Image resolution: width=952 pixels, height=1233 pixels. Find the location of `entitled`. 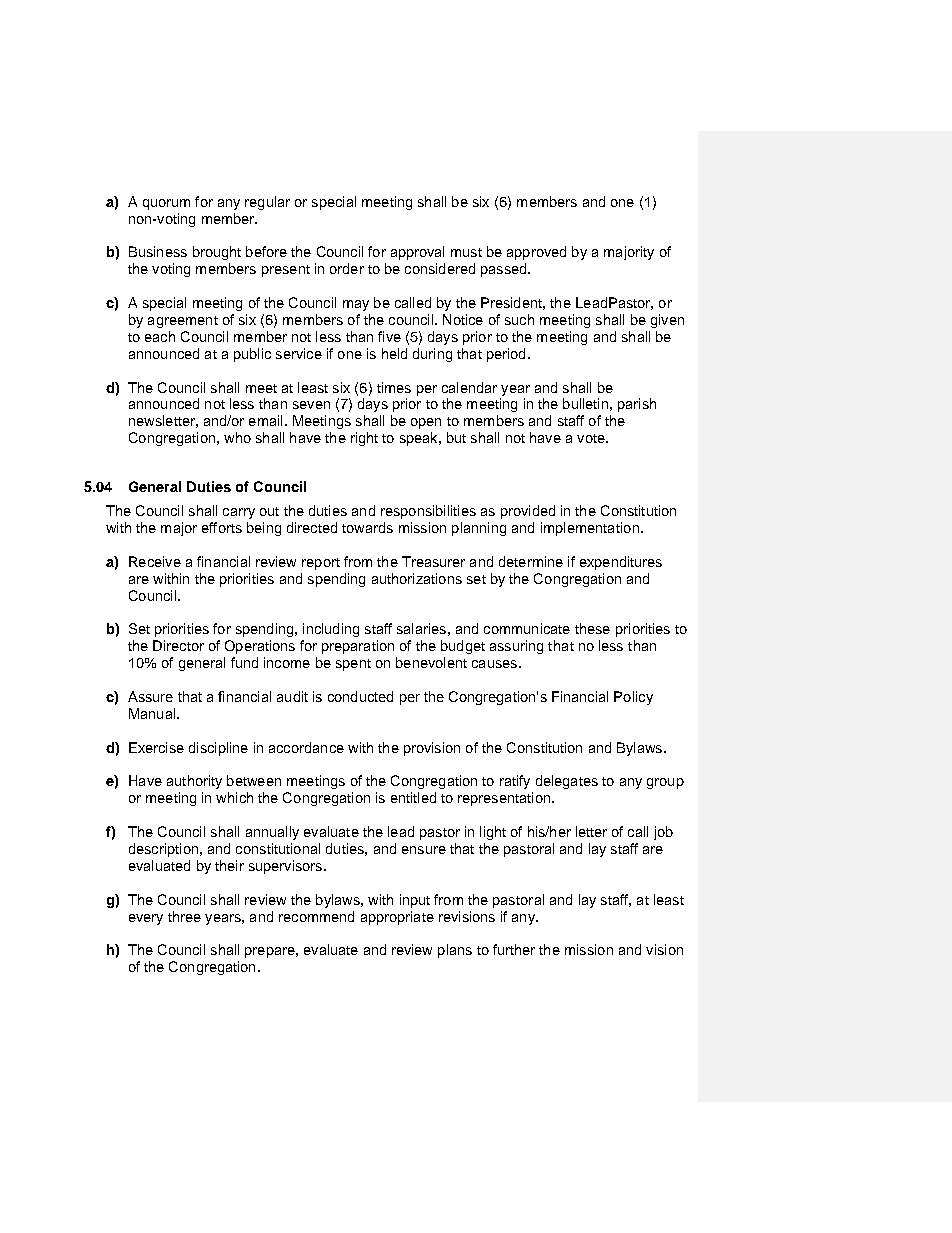

entitled is located at coordinates (413, 797).
